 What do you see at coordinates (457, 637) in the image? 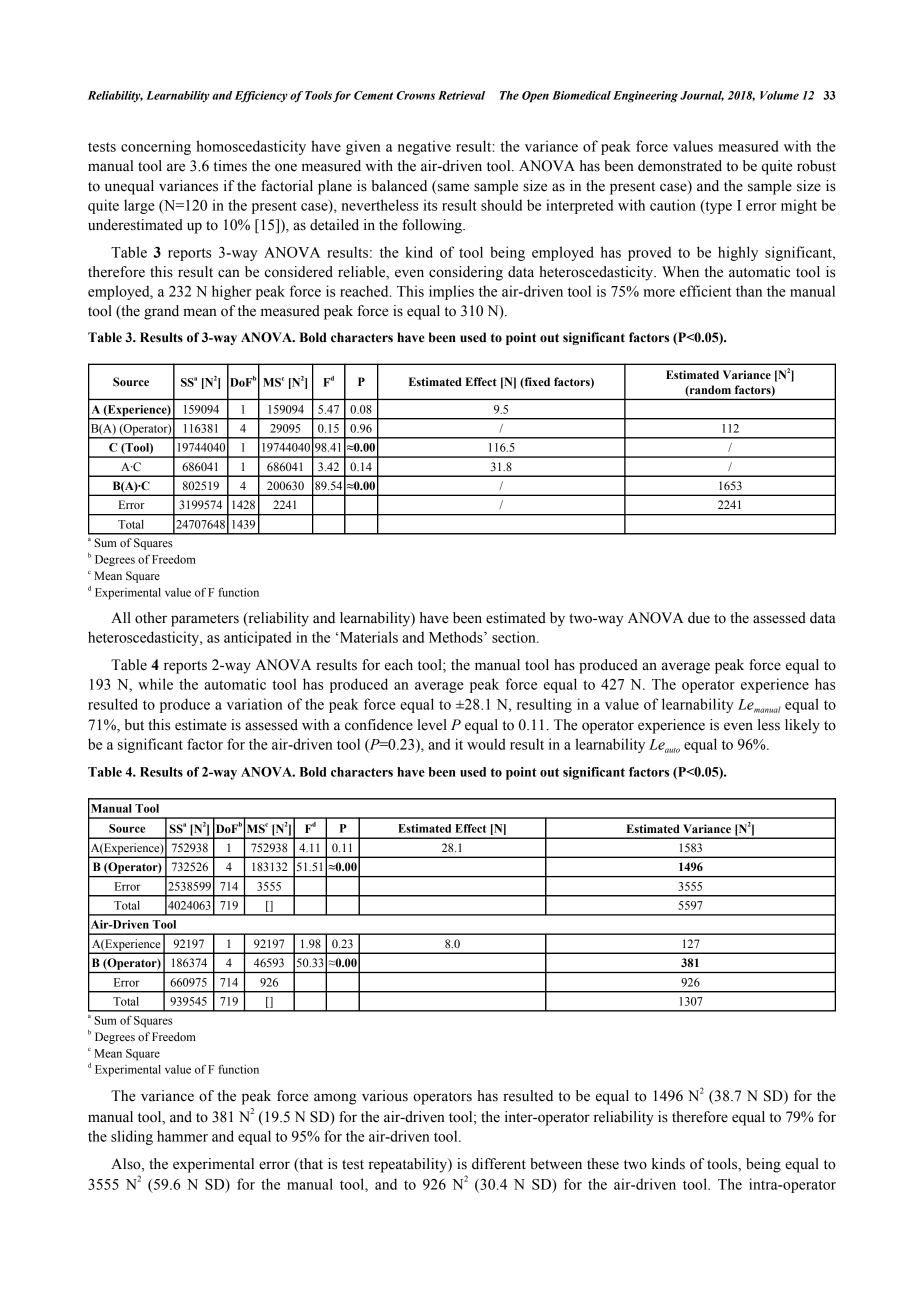
I see `Methods` at bounding box center [457, 637].
